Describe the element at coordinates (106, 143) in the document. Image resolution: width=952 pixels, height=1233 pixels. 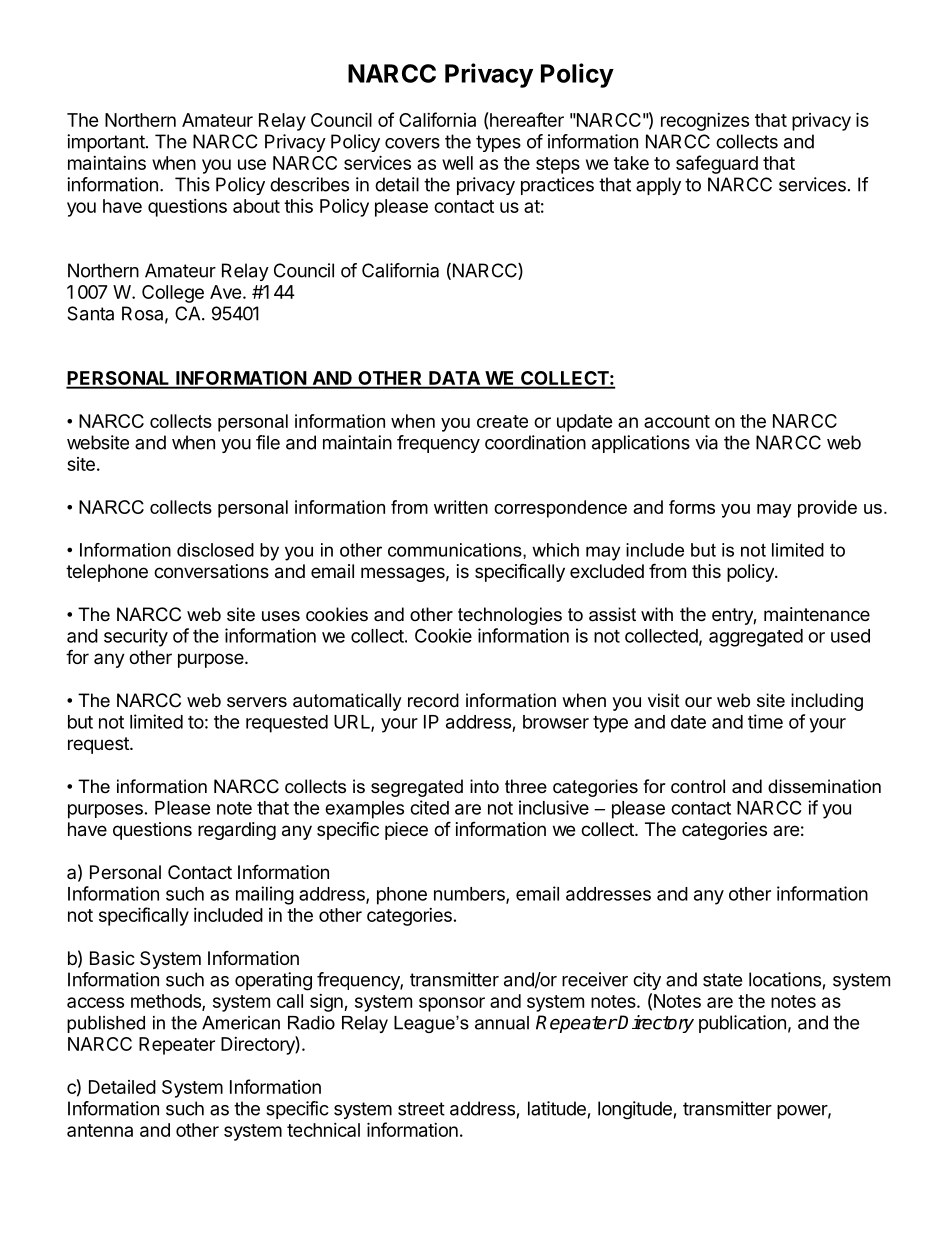
I see `important` at that location.
